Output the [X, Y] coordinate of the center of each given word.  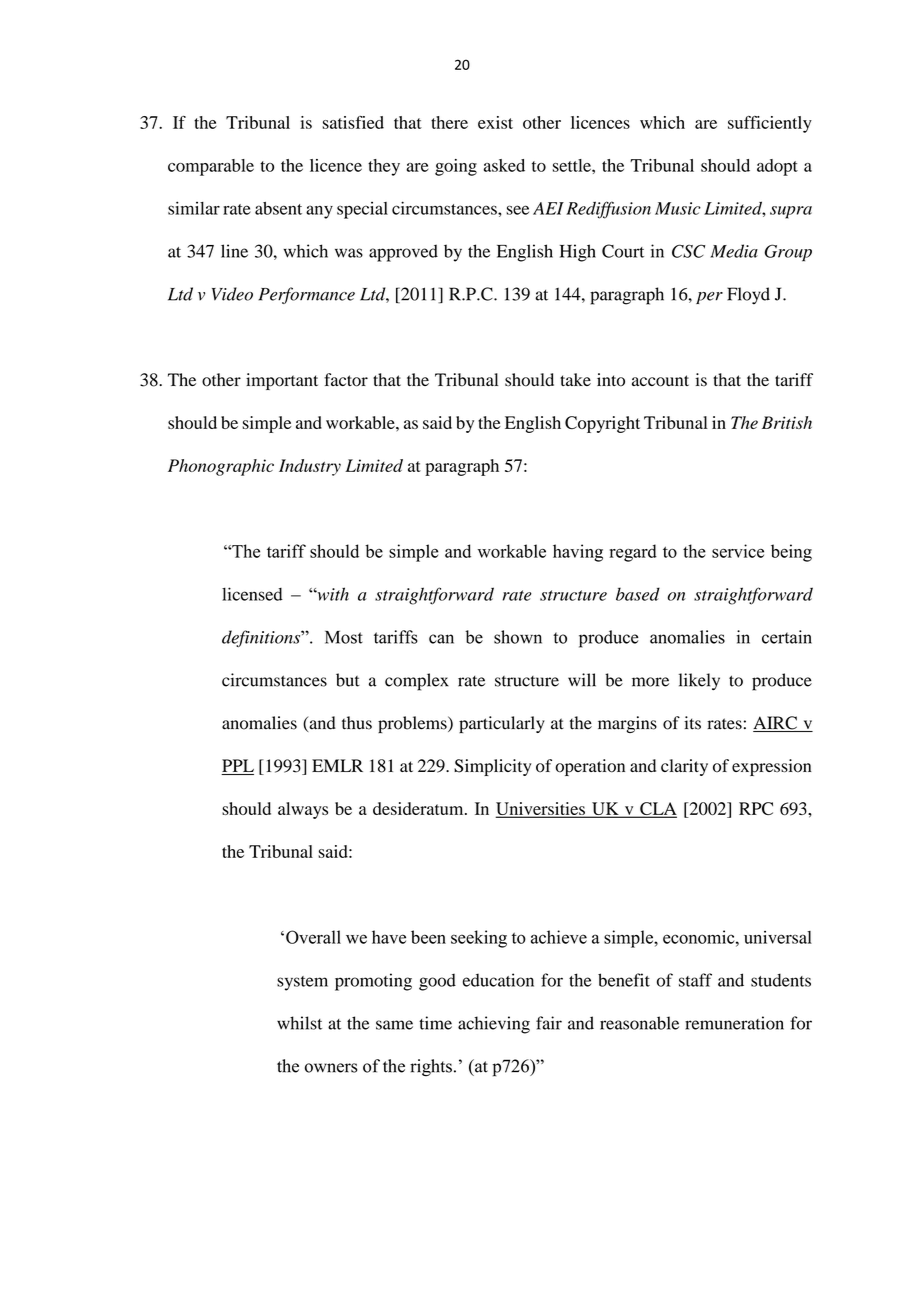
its [692, 723]
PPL [238, 765]
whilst [299, 1023]
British [787, 422]
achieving [494, 1025]
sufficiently [770, 124]
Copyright [602, 424]
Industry [310, 467]
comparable [211, 167]
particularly [502, 724]
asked [504, 165]
